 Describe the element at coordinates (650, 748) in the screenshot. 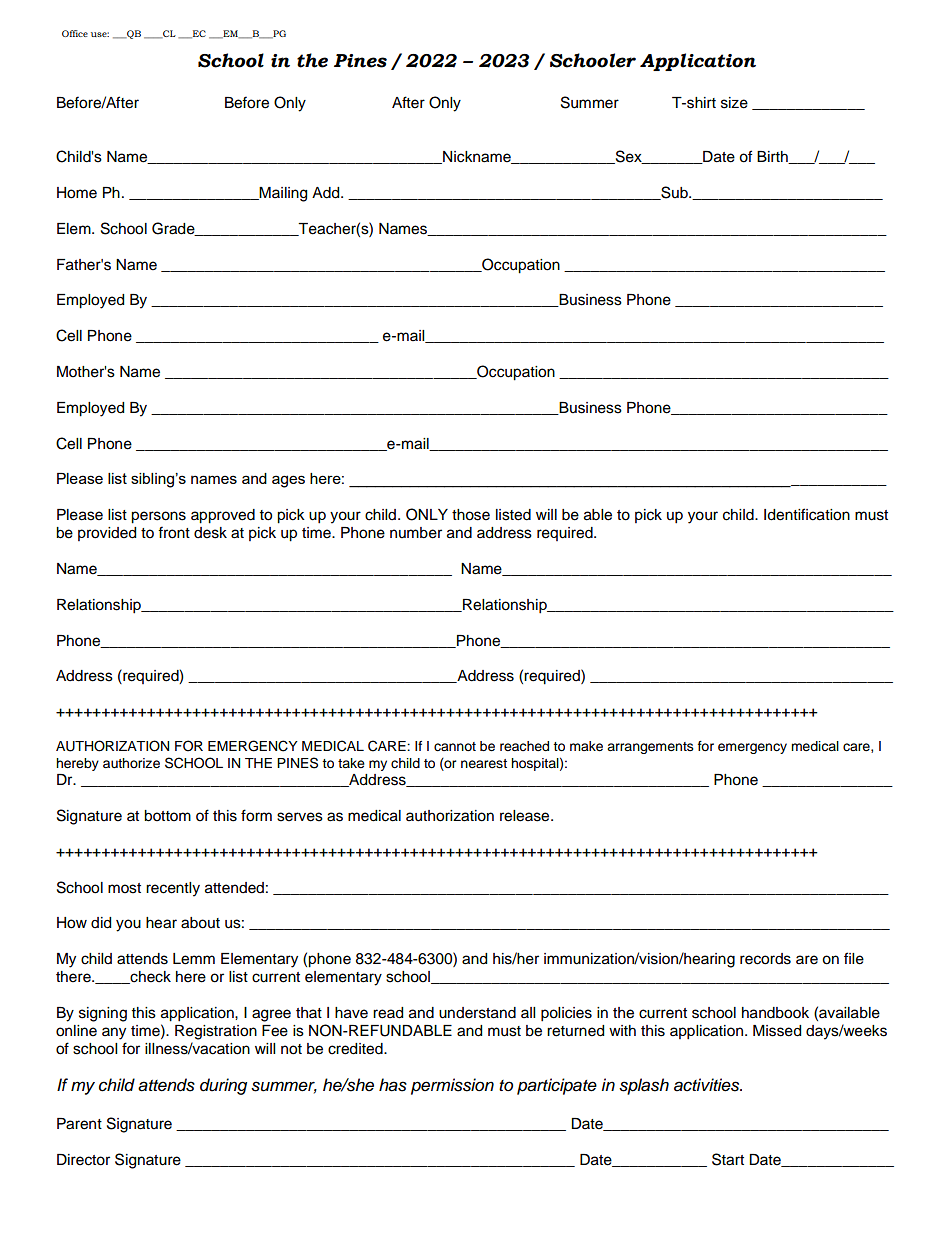

I see `arrangements` at that location.
